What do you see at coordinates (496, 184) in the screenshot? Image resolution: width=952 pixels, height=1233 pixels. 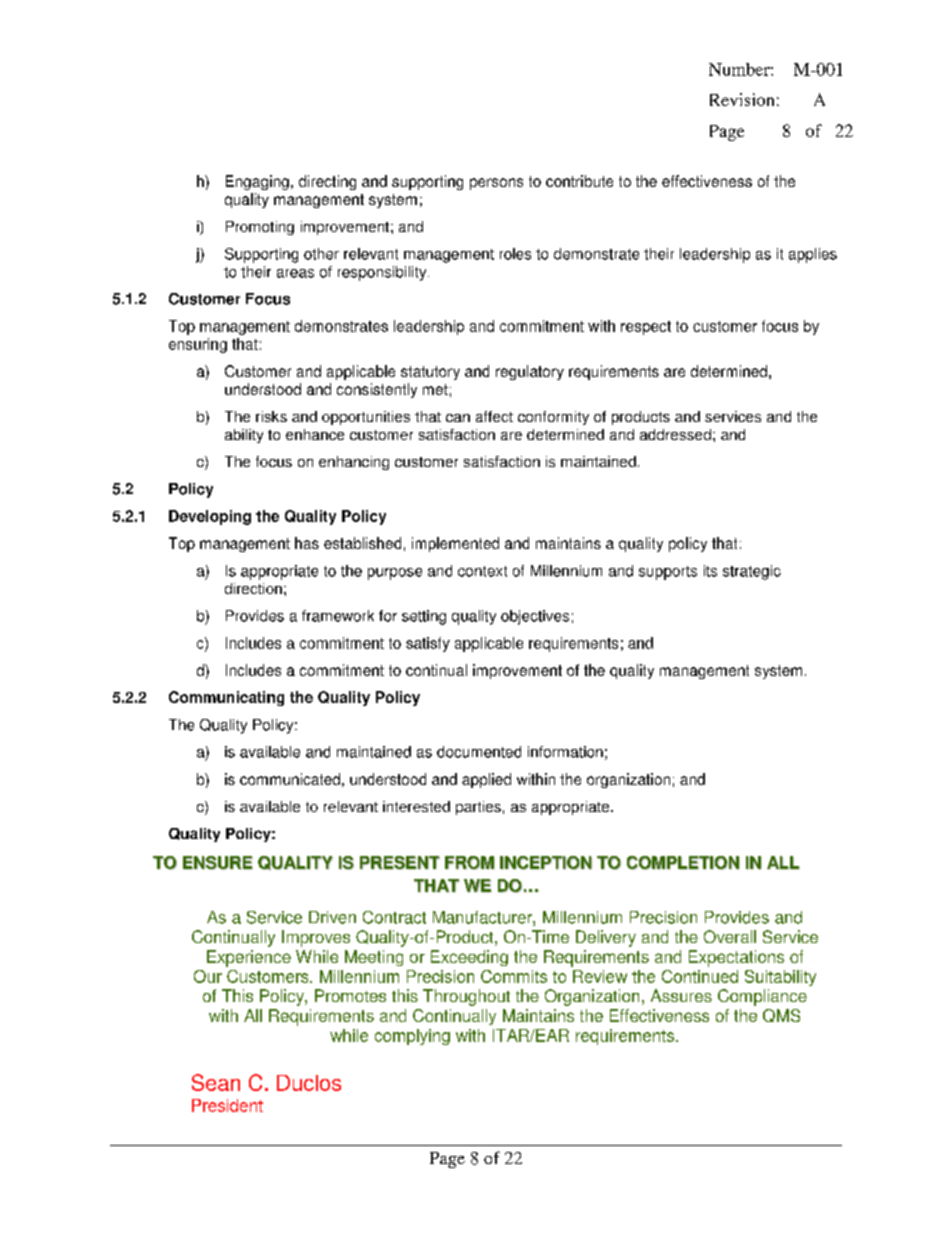 I see `persons` at bounding box center [496, 184].
